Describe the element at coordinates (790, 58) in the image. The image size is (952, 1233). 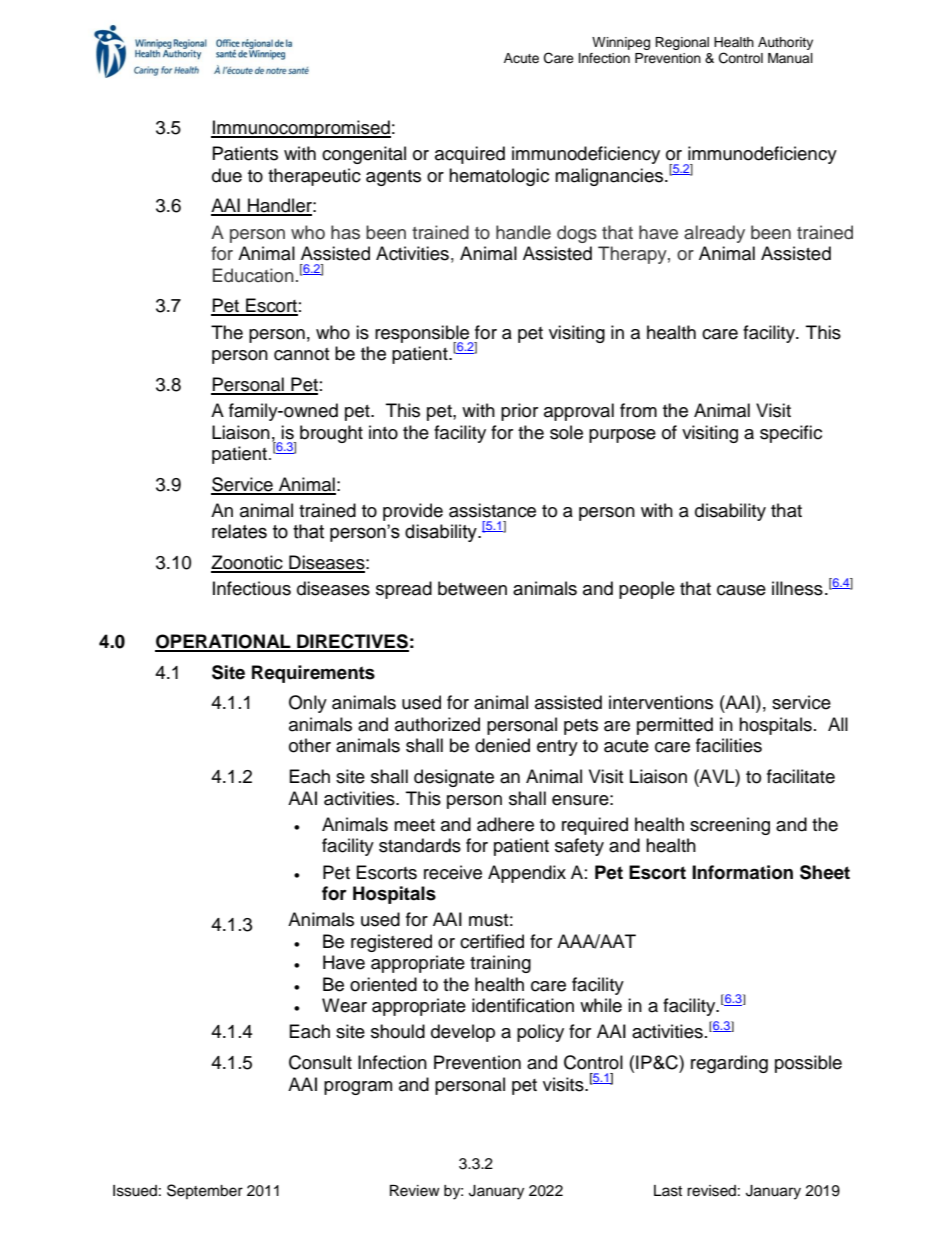
I see `Manual` at that location.
